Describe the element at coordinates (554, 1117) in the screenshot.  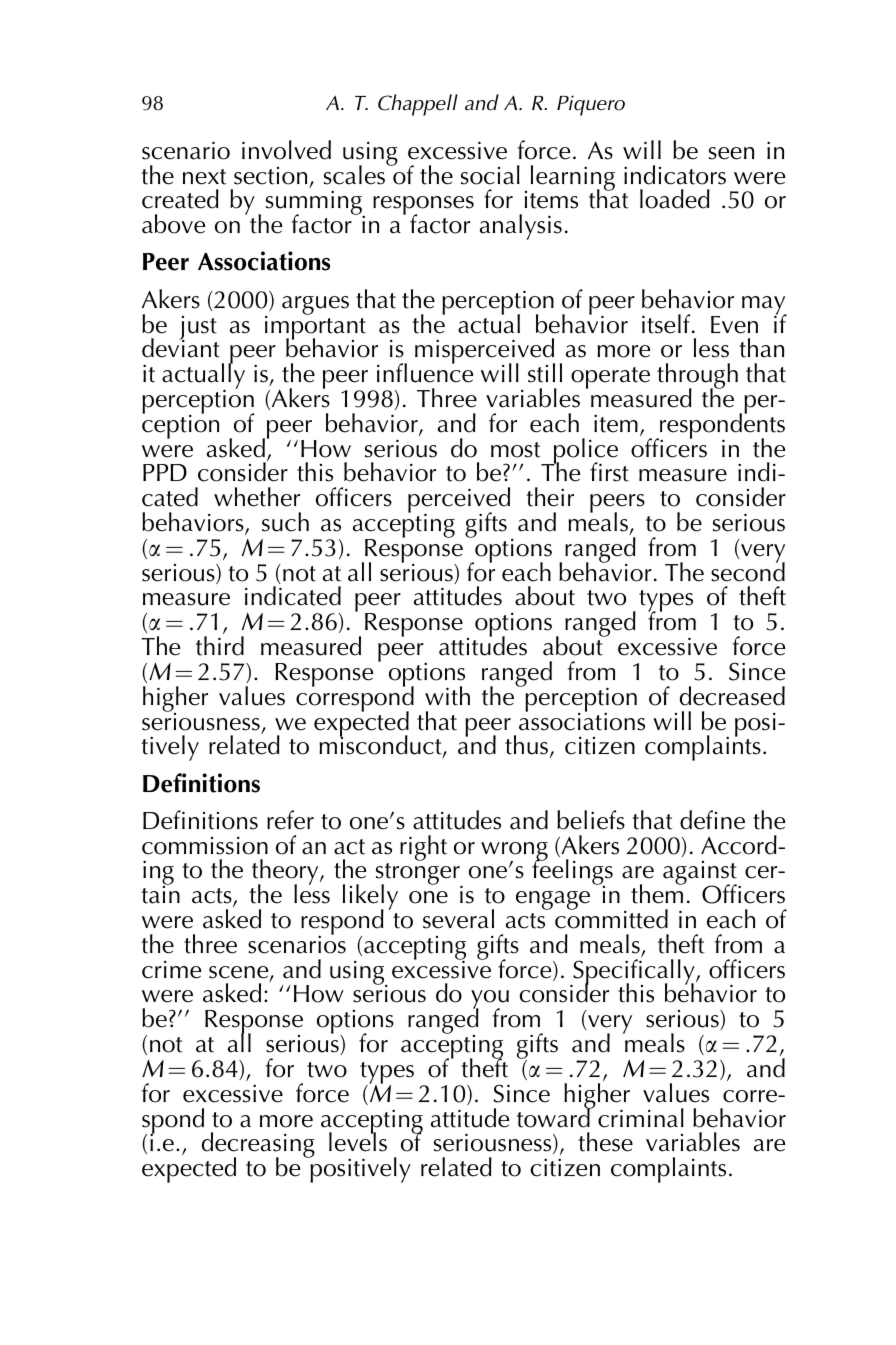
I see `toward` at that location.
